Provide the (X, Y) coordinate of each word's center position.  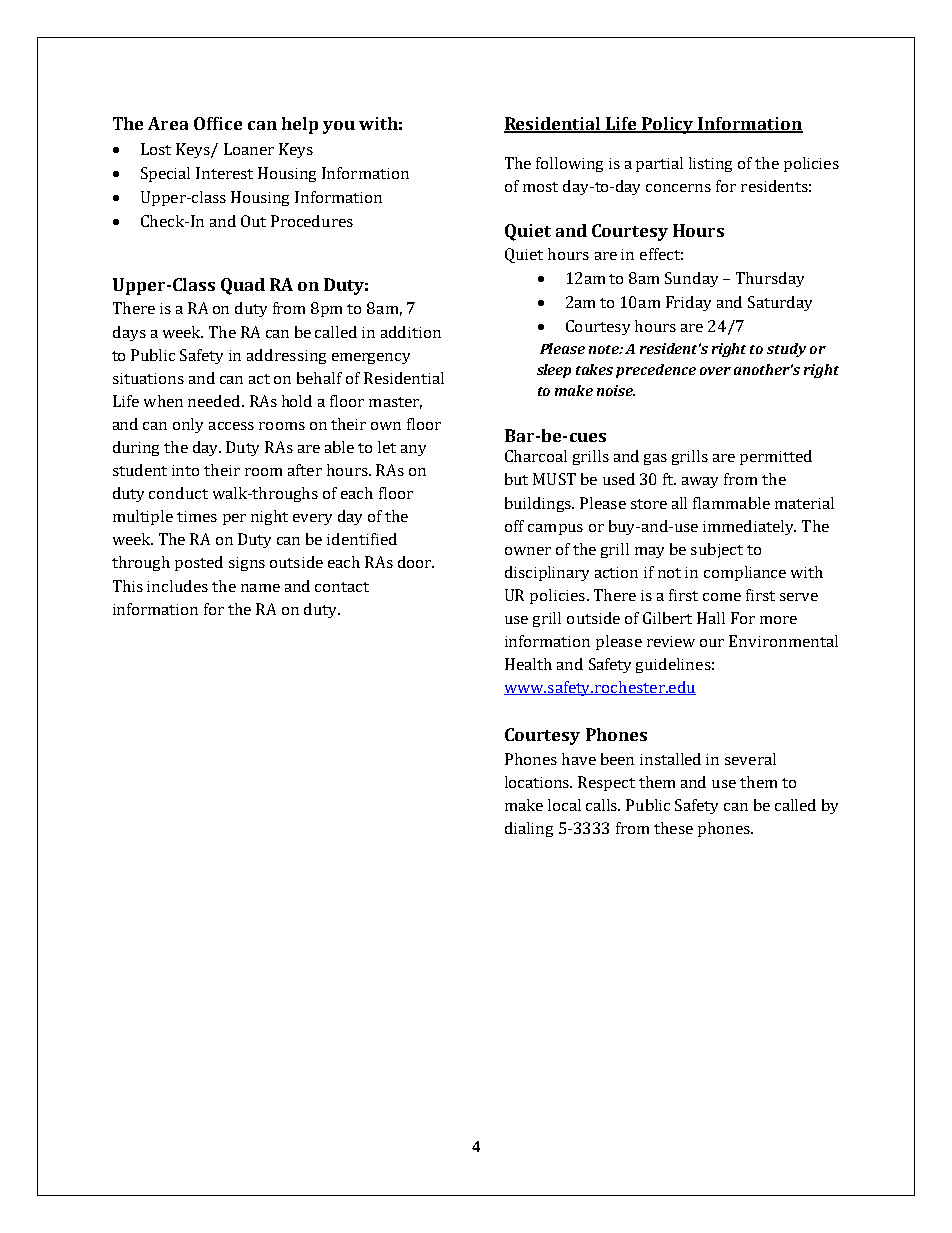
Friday (688, 303)
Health (528, 664)
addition (411, 332)
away (700, 482)
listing (710, 164)
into (185, 470)
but (516, 479)
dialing (529, 829)
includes (177, 586)
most (540, 187)
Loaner (249, 149)
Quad (243, 286)
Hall (711, 618)
